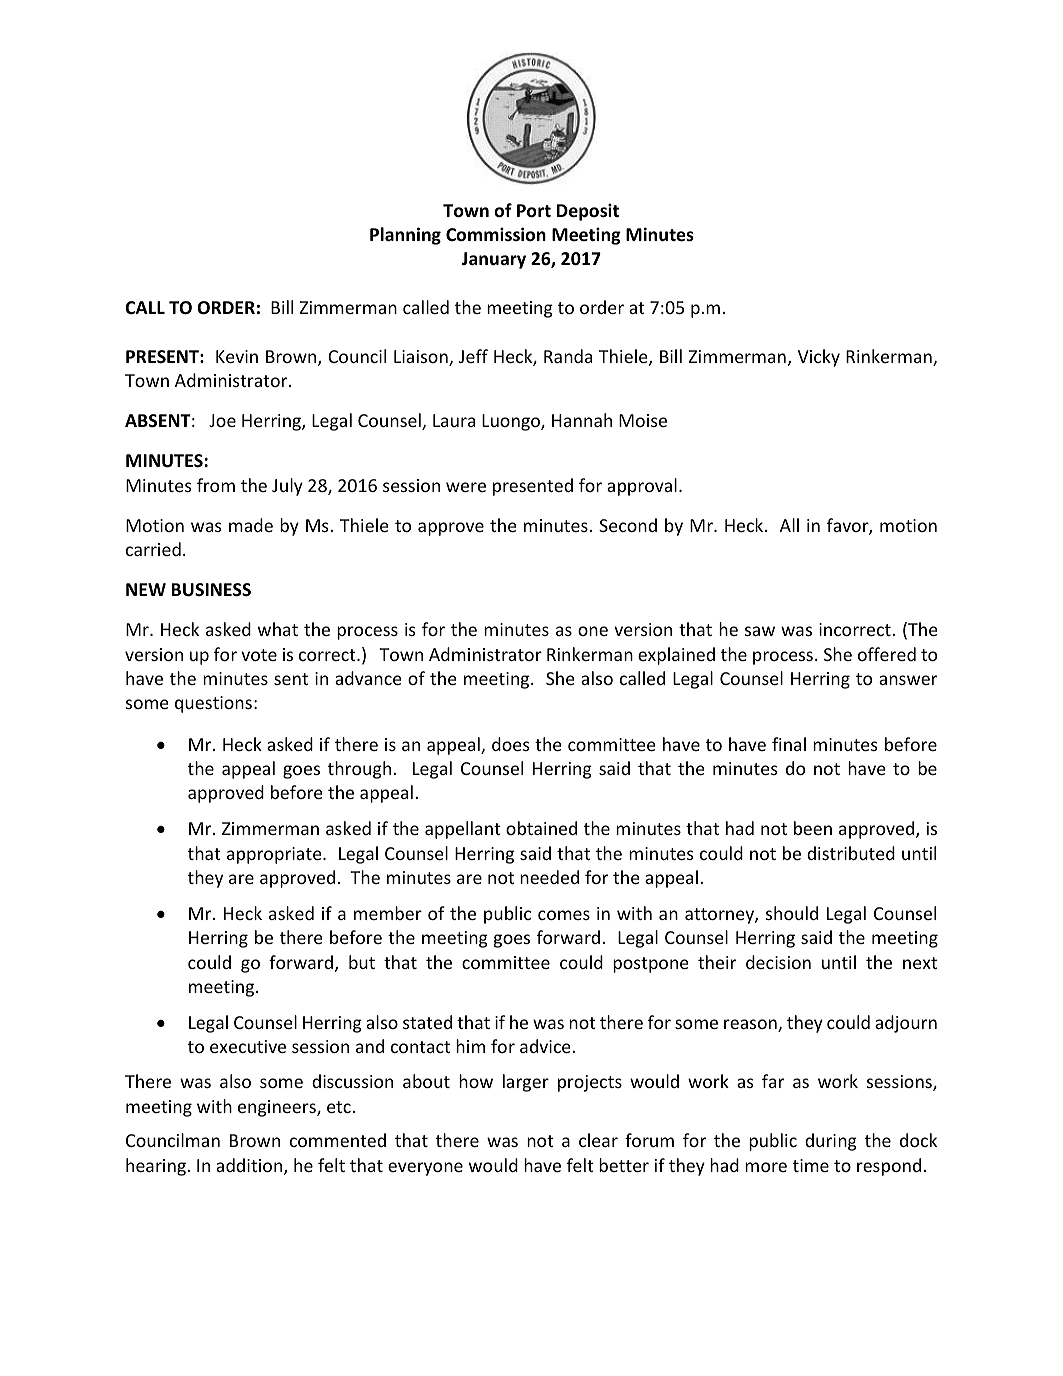  Describe the element at coordinates (831, 1142) in the document. I see `during` at that location.
